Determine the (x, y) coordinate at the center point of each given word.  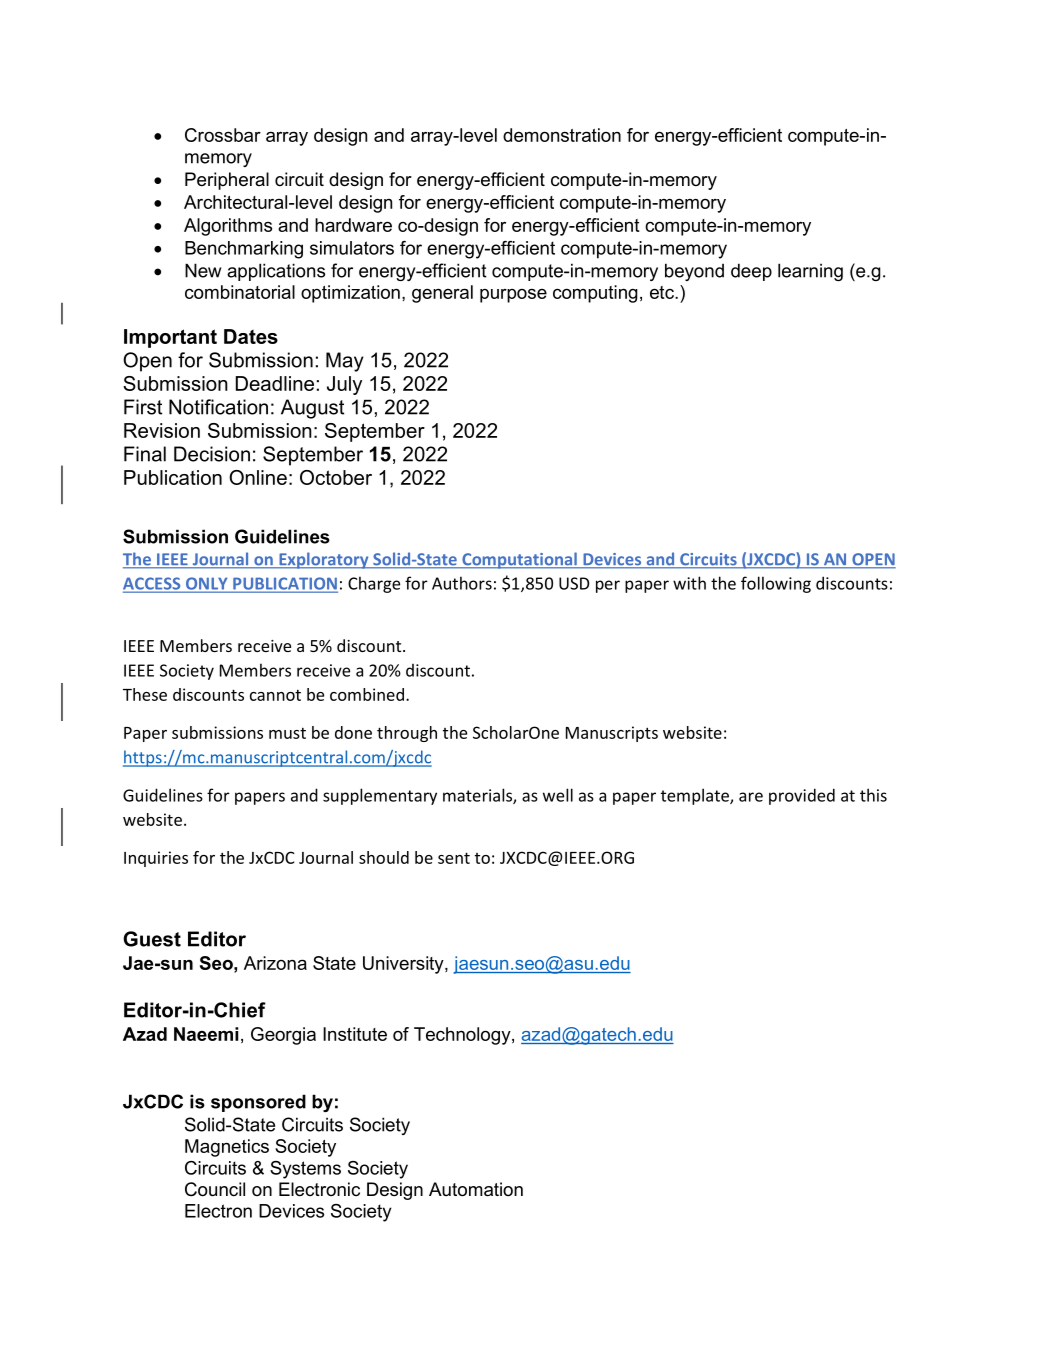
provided (802, 796)
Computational (519, 560)
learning (810, 272)
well (558, 795)
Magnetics (227, 1148)
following (776, 584)
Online (258, 477)
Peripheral (227, 181)
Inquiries (156, 859)
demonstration (562, 135)
